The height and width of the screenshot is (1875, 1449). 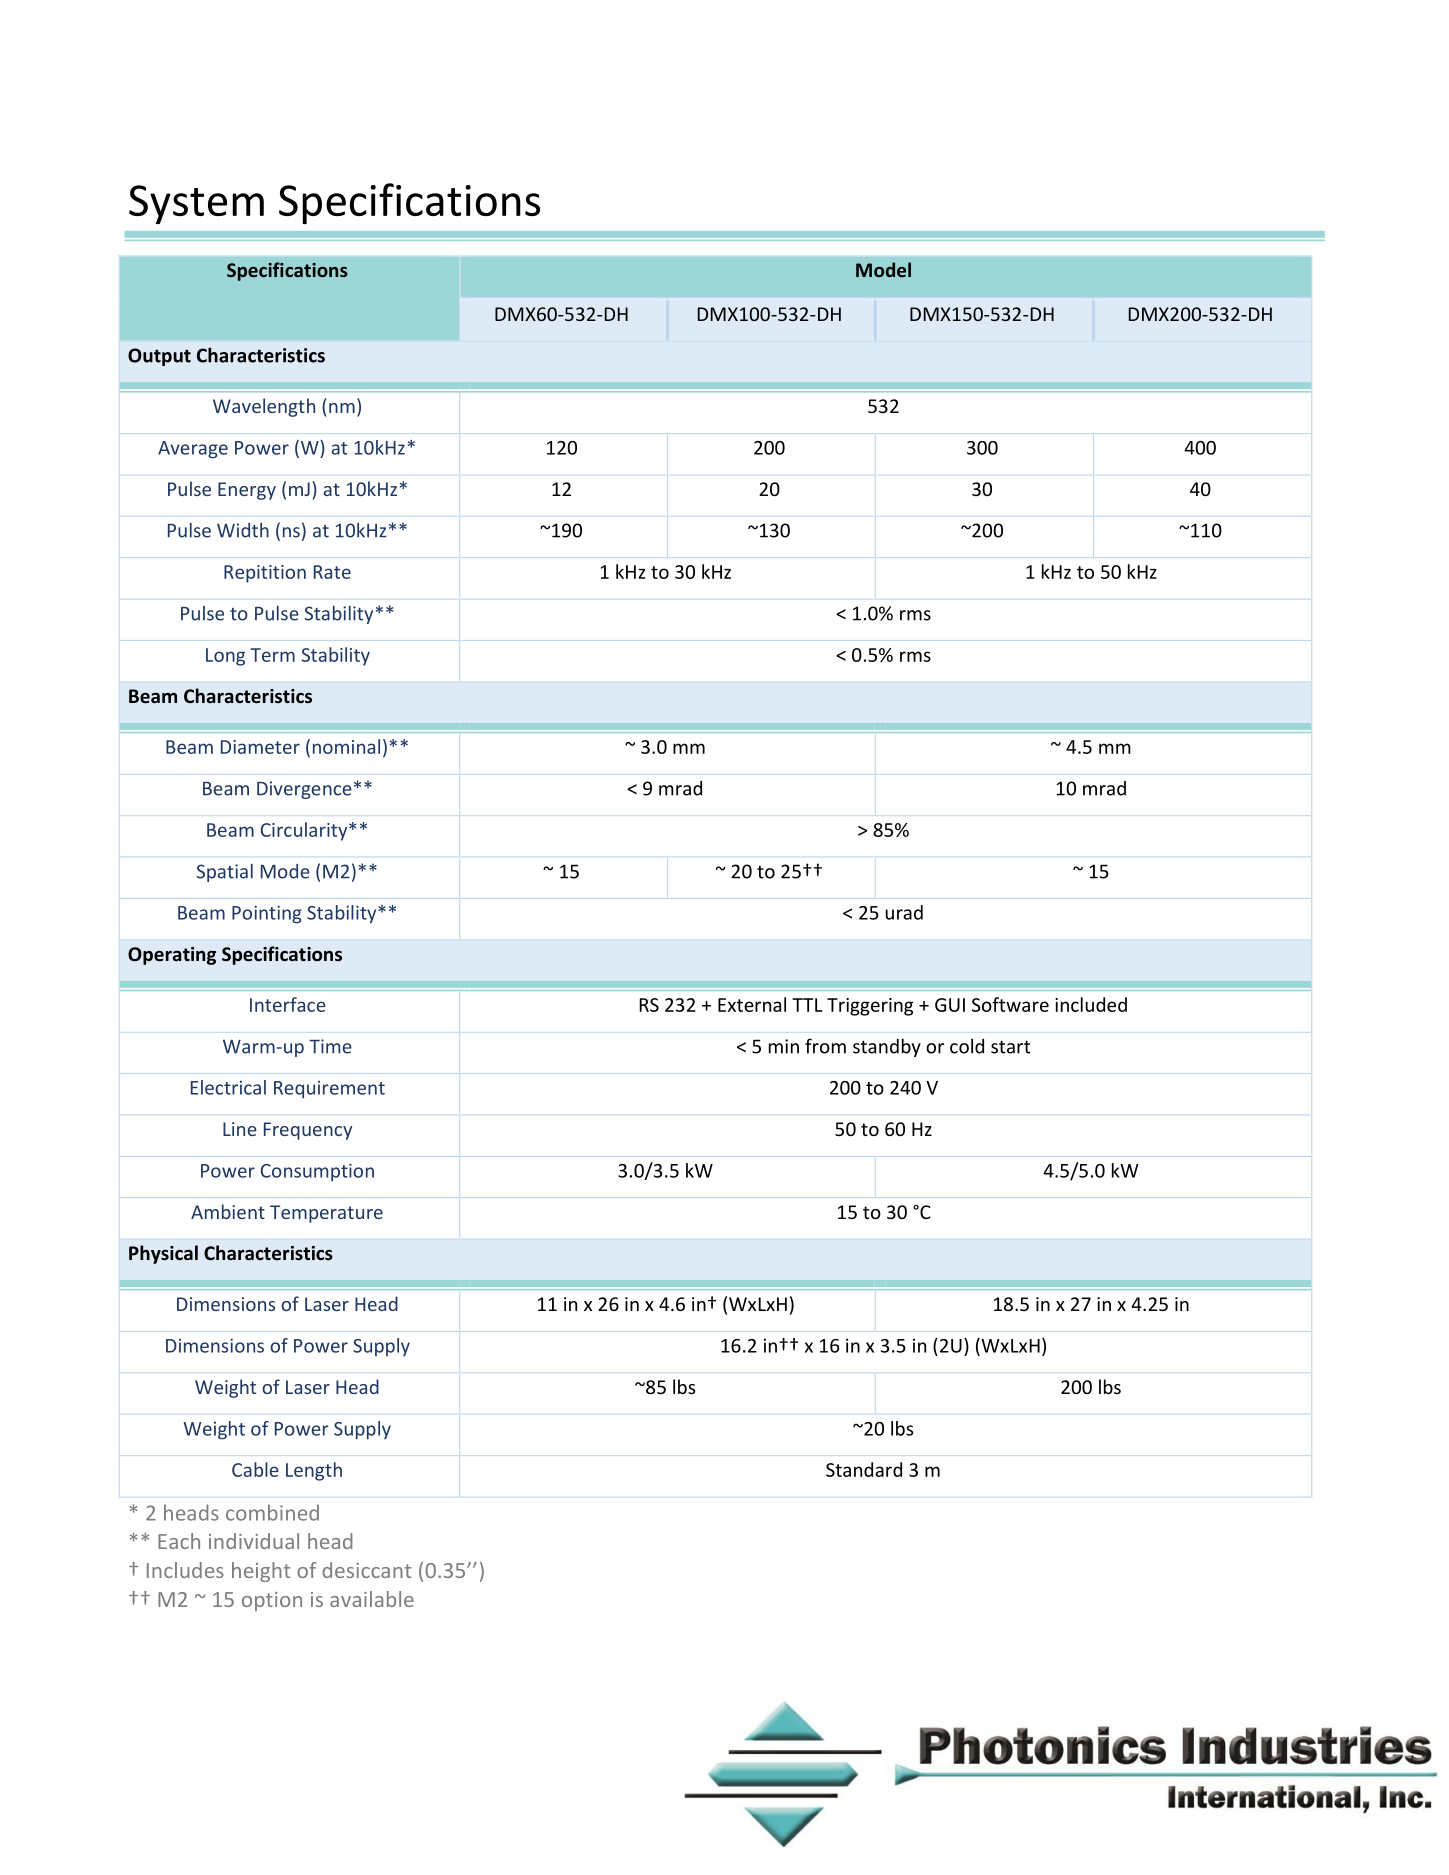 What do you see at coordinates (247, 491) in the screenshot?
I see `Energy` at bounding box center [247, 491].
